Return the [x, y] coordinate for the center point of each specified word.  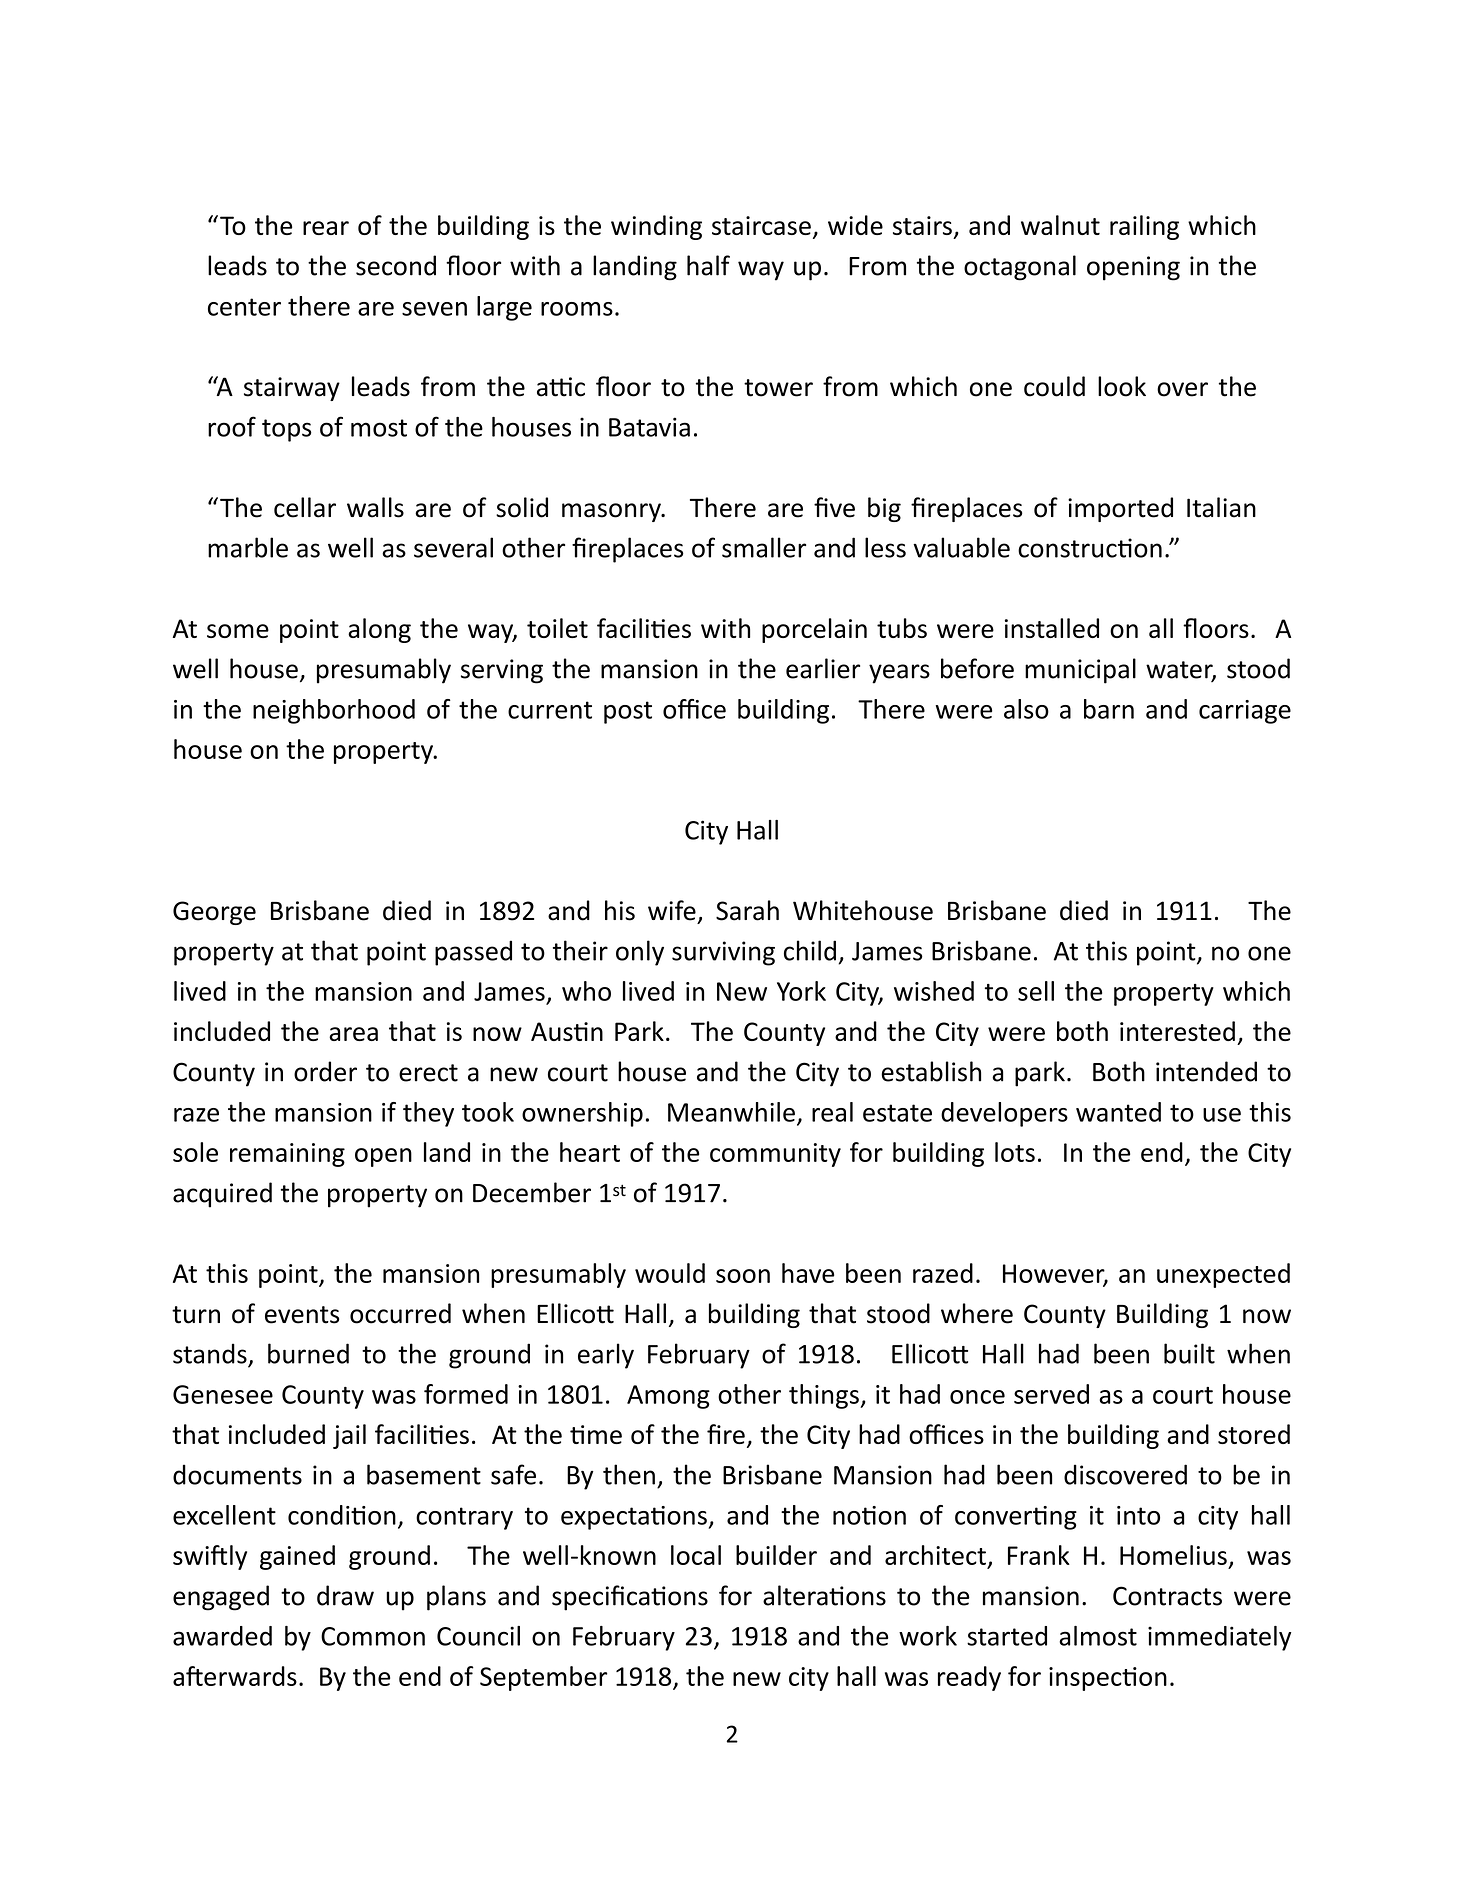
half [708, 265]
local [696, 1555]
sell [1036, 991]
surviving [723, 953]
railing [1144, 227]
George [214, 913]
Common [373, 1636]
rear [326, 228]
